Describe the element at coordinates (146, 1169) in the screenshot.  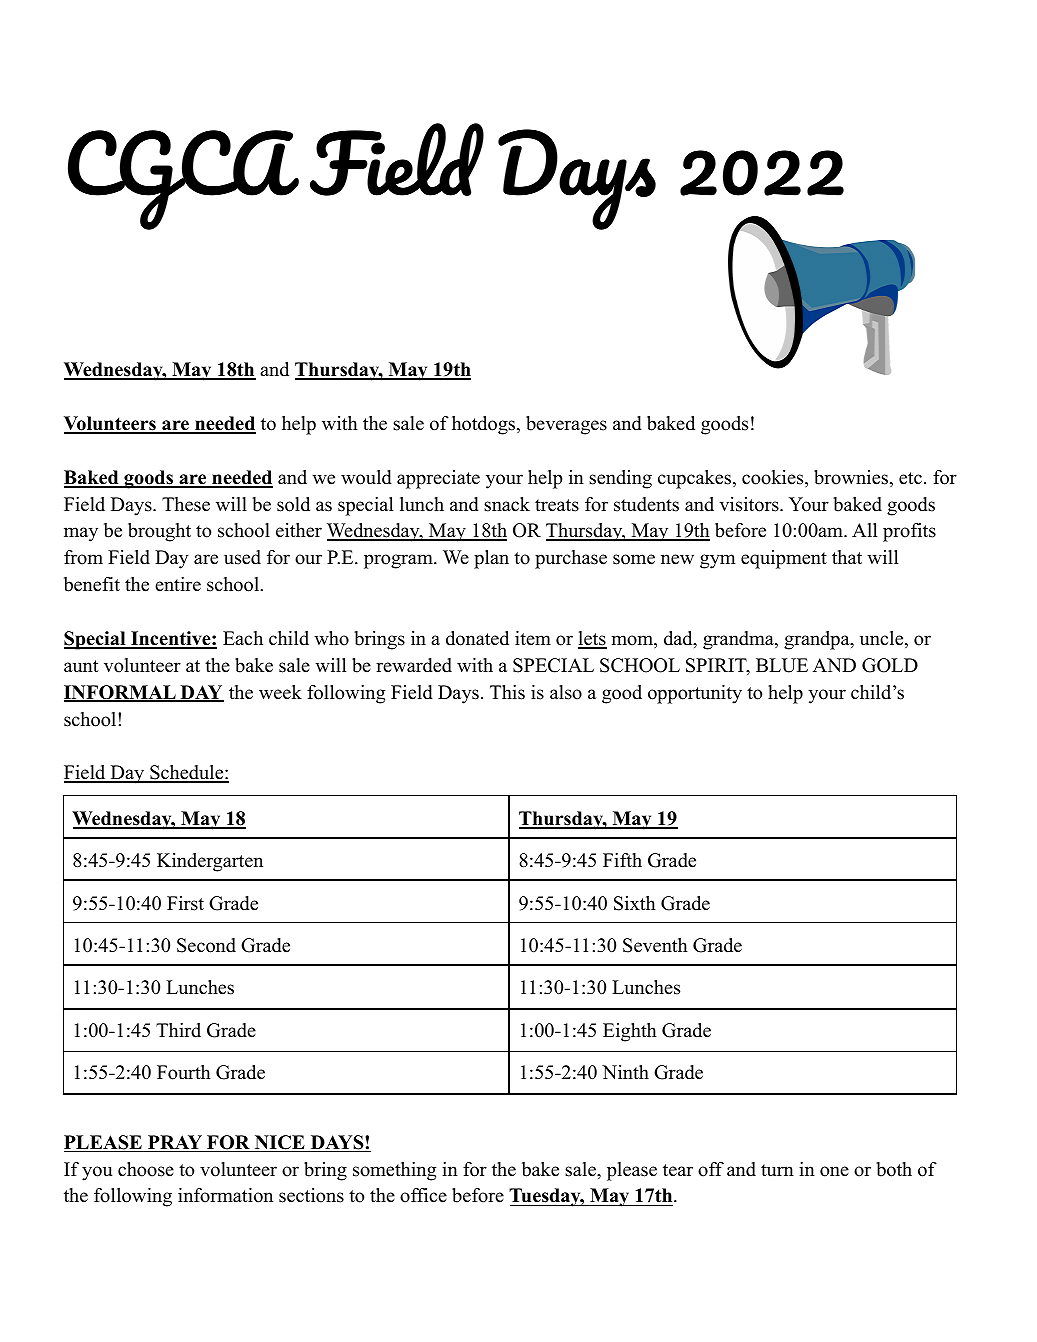
I see `choose` at that location.
